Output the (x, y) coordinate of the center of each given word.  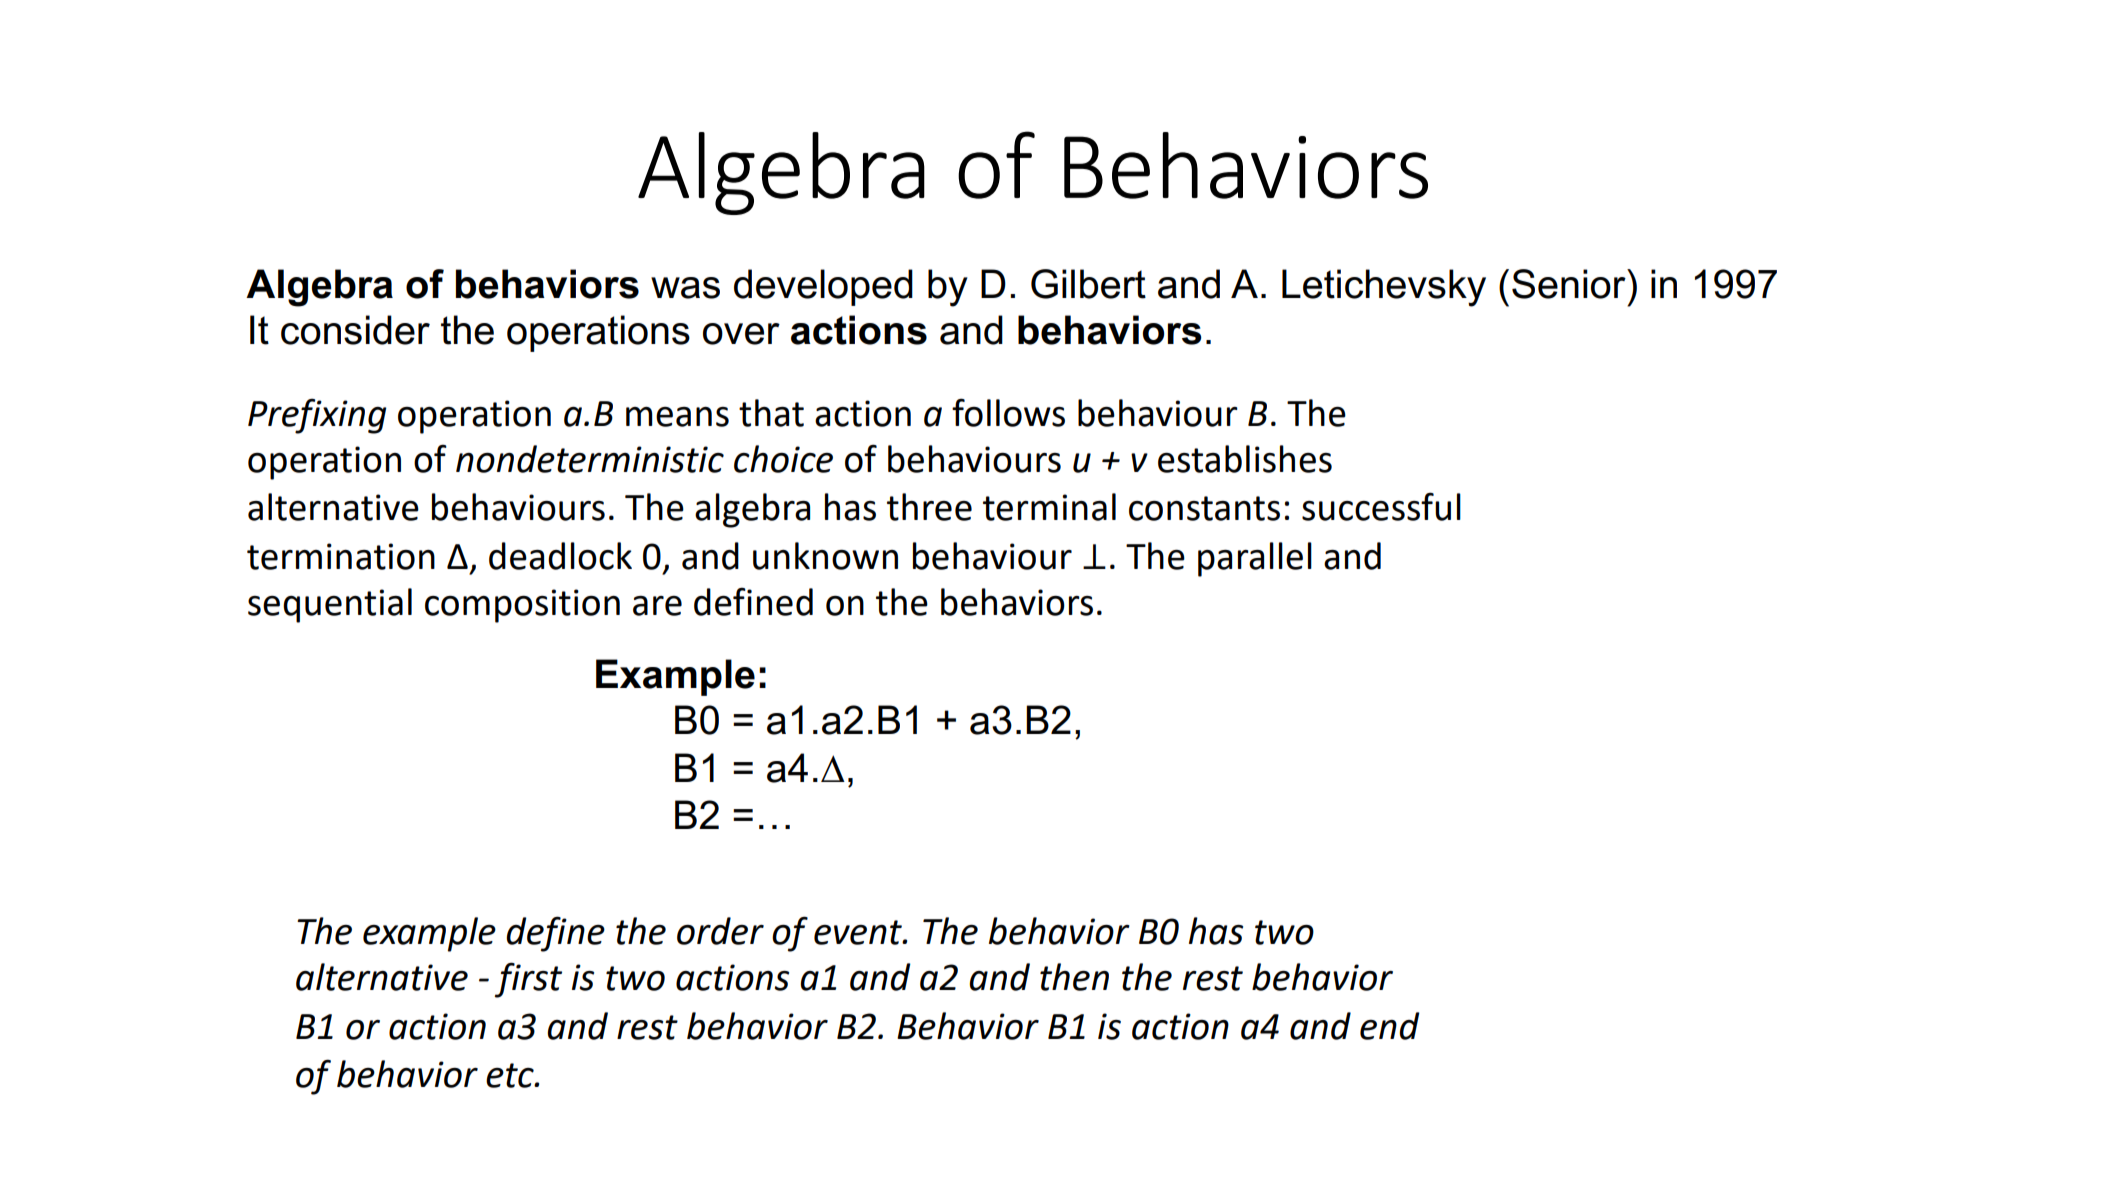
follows (1008, 412)
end (1390, 1026)
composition (522, 606)
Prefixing (317, 416)
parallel (1255, 559)
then (1074, 977)
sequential (330, 605)
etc (511, 1075)
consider (355, 330)
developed (823, 287)
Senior (1570, 284)
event (859, 932)
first (528, 980)
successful (1381, 506)
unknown (825, 556)
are (657, 606)
